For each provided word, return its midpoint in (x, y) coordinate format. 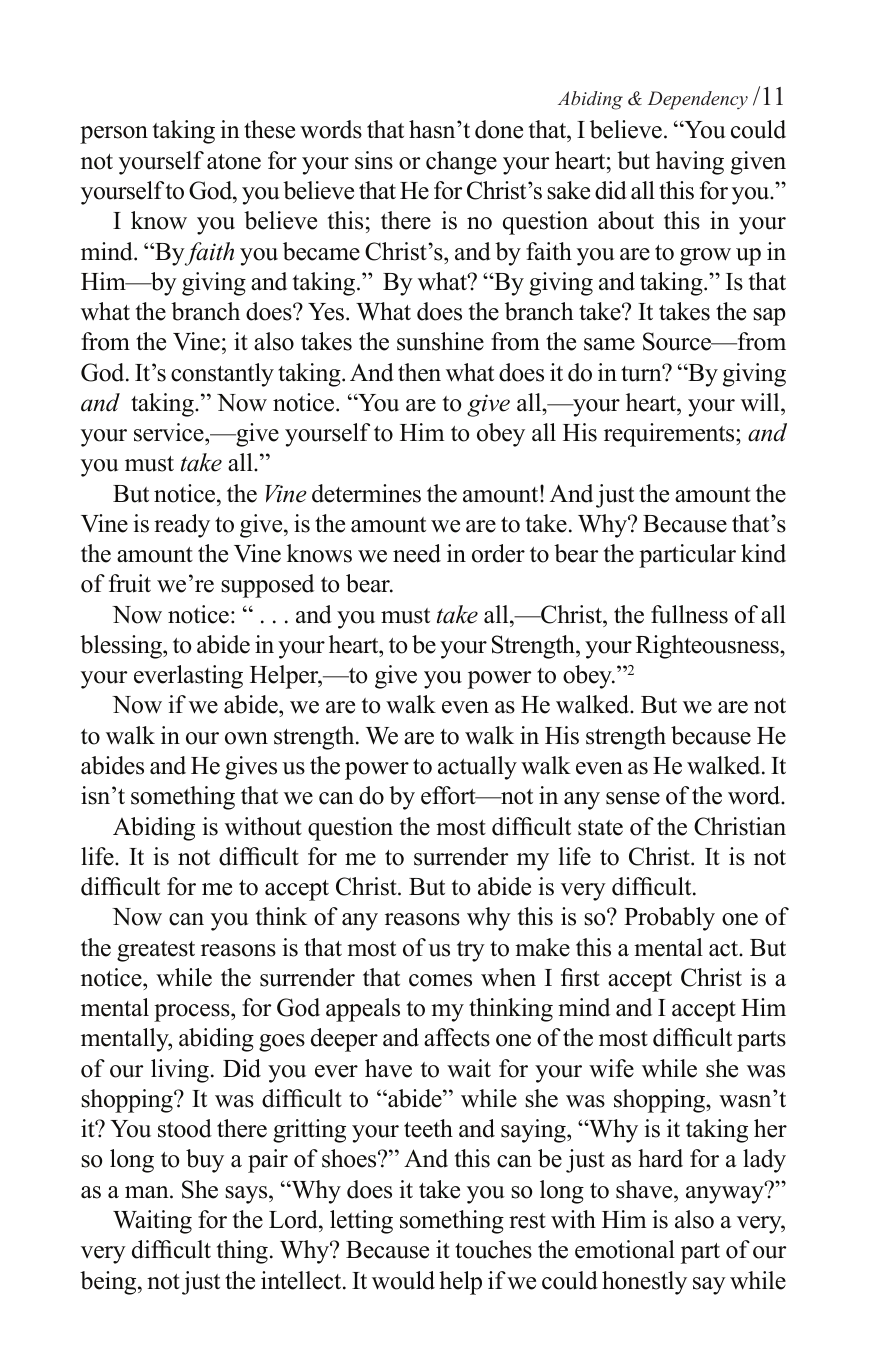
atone (234, 162)
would (403, 1280)
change (461, 163)
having (690, 163)
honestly (644, 1283)
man (148, 1192)
